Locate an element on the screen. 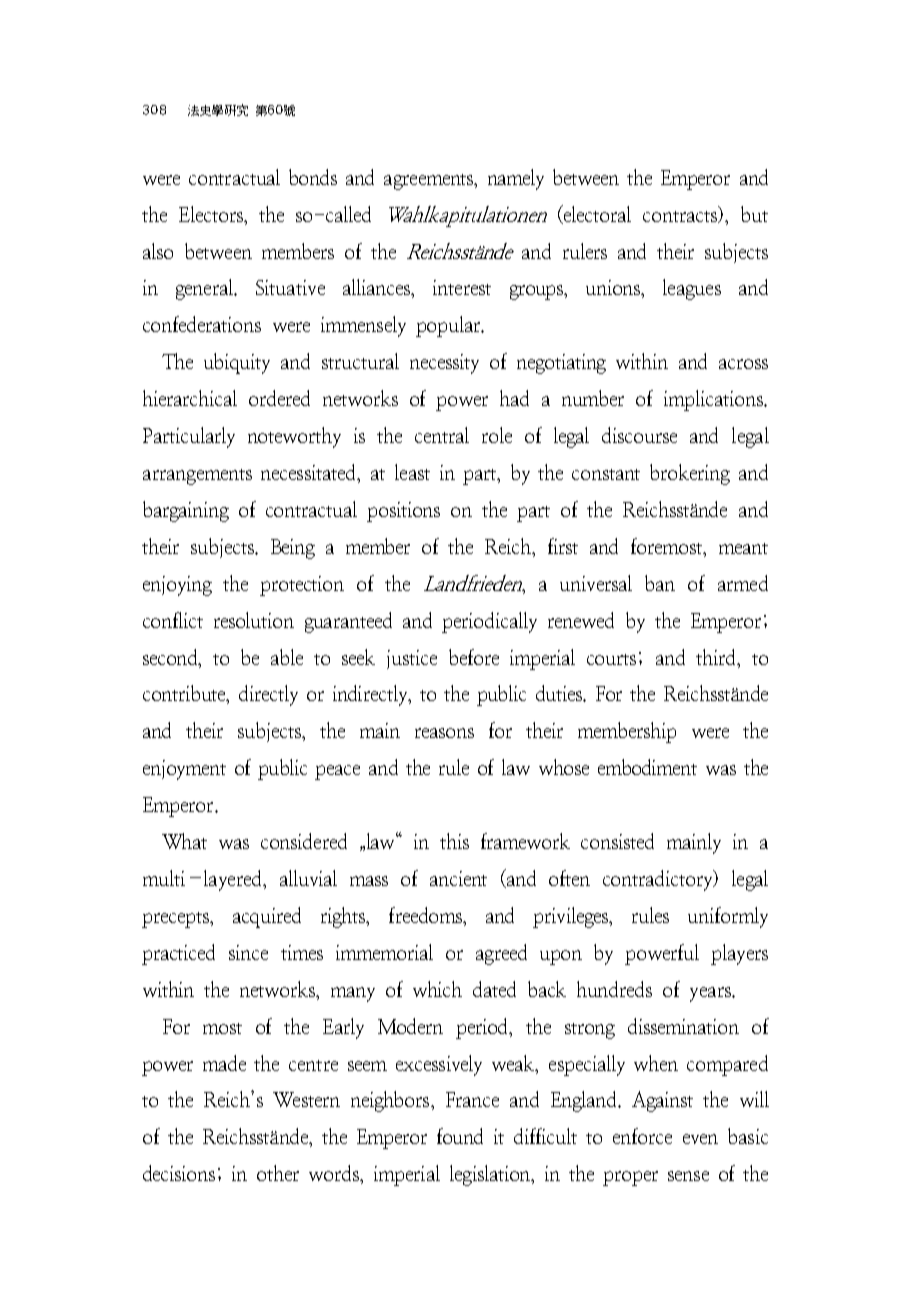 This screenshot has width=916, height=1316. third is located at coordinates (717, 657).
